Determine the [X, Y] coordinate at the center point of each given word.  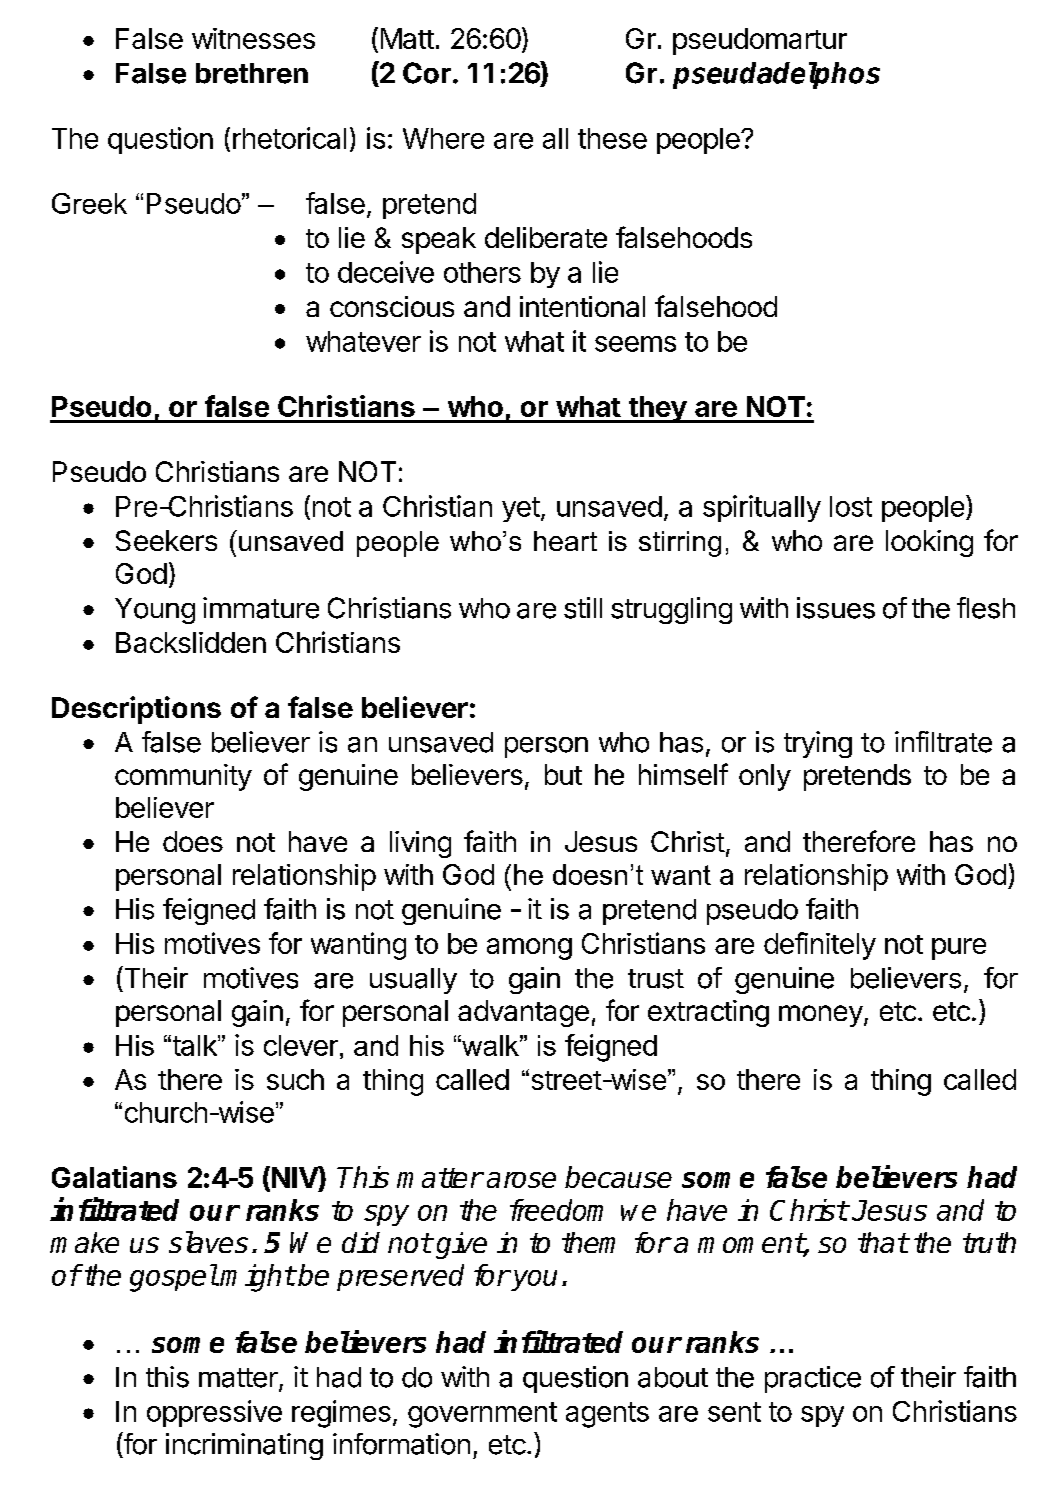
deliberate [546, 237]
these [612, 138]
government [482, 1415]
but [563, 774]
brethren [252, 73]
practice [813, 1379]
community [183, 777]
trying [818, 744]
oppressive [214, 1413]
